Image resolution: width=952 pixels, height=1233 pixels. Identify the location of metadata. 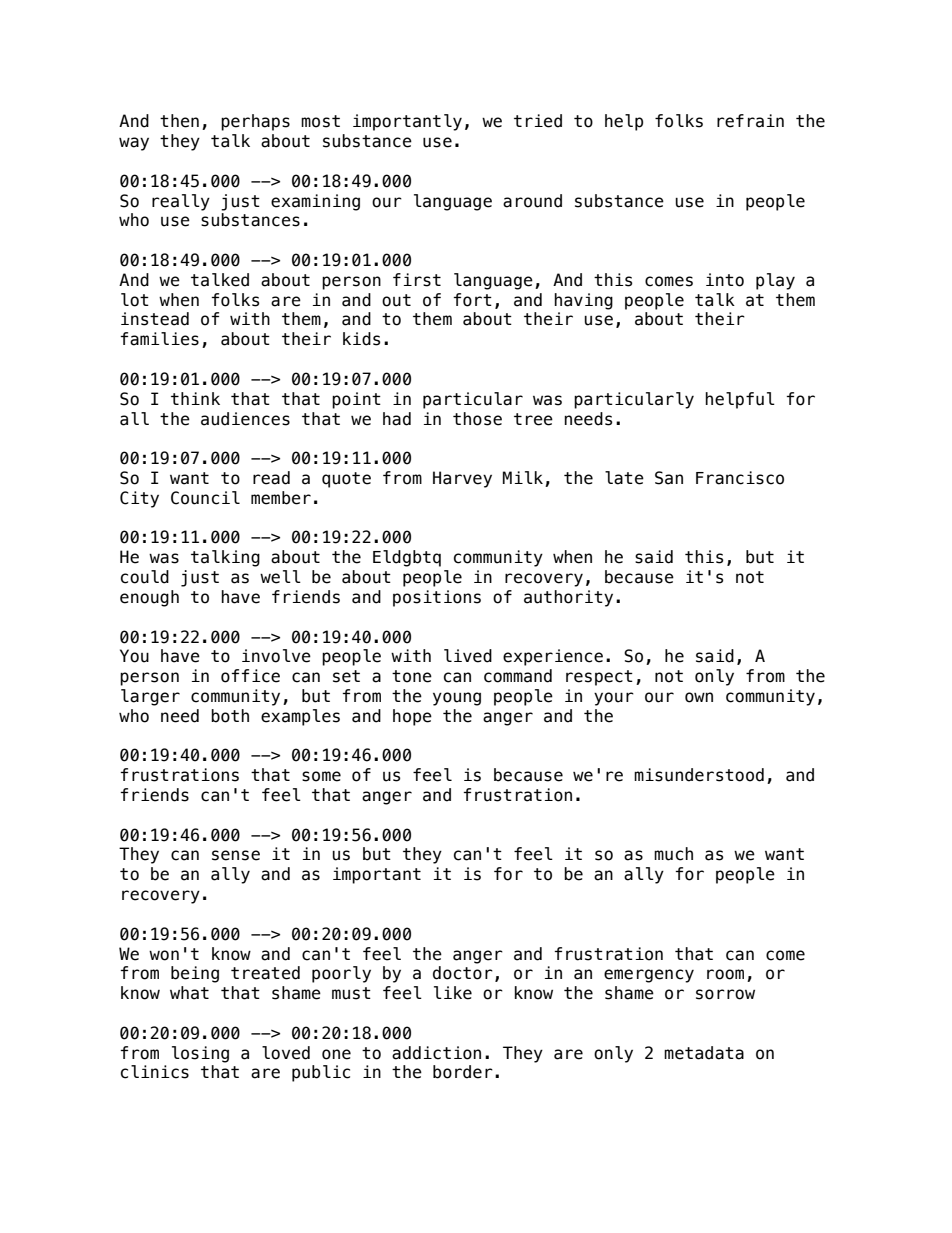
(704, 1053).
